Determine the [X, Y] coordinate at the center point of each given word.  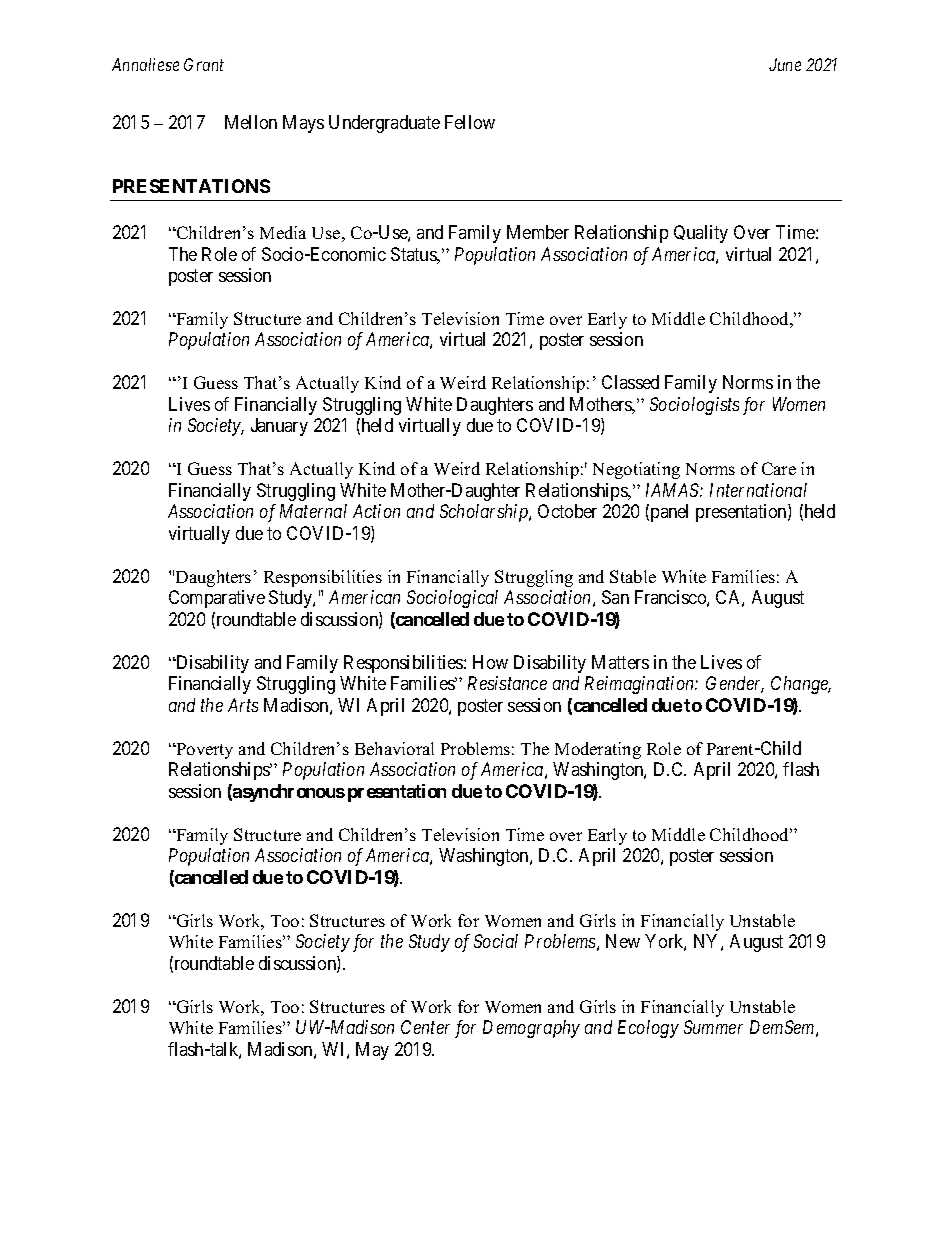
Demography [531, 1029]
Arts [243, 705]
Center [425, 1027]
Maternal [313, 511]
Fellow [470, 122]
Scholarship [485, 513]
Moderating [598, 750]
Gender [735, 684]
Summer [713, 1027]
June [785, 64]
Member [538, 232]
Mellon [251, 122]
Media [283, 232]
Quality [701, 234]
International [758, 490]
